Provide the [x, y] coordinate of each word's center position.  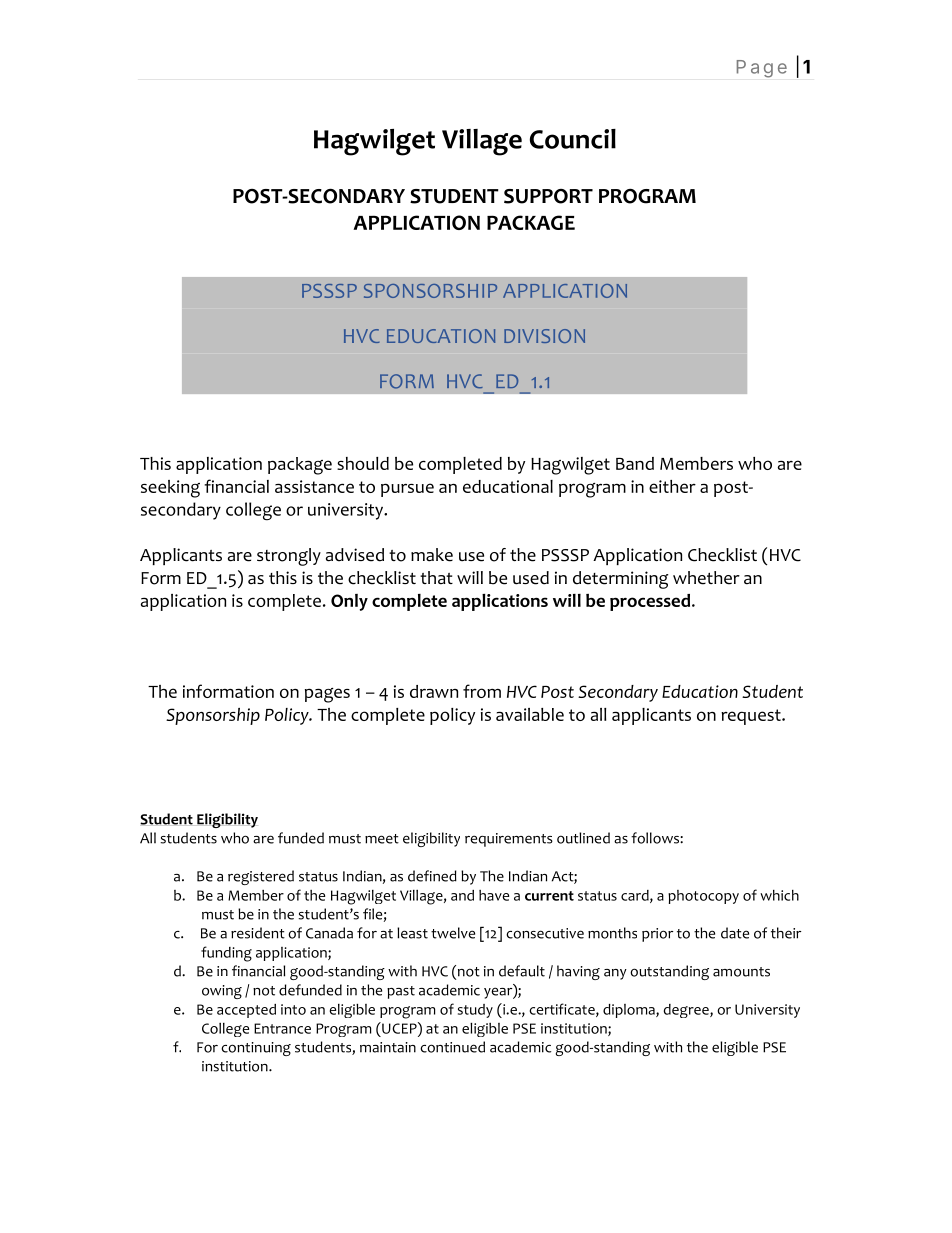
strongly [289, 557]
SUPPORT [548, 196]
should [363, 463]
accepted [246, 1011]
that [436, 578]
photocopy [703, 897]
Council [573, 139]
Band [635, 463]
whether [706, 578]
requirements [509, 840]
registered [261, 877]
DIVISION [544, 336]
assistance [314, 486]
